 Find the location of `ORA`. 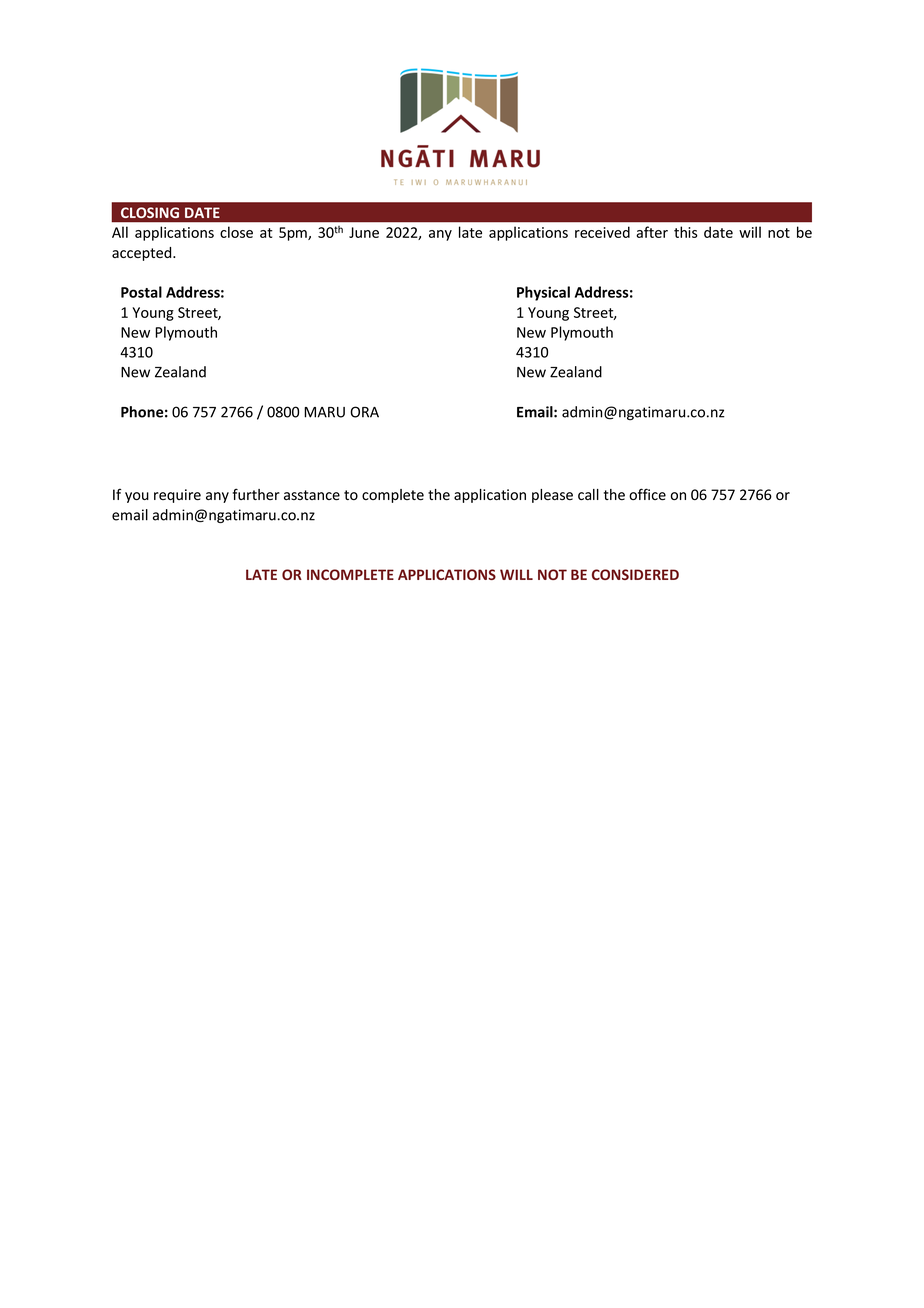

ORA is located at coordinates (364, 412).
